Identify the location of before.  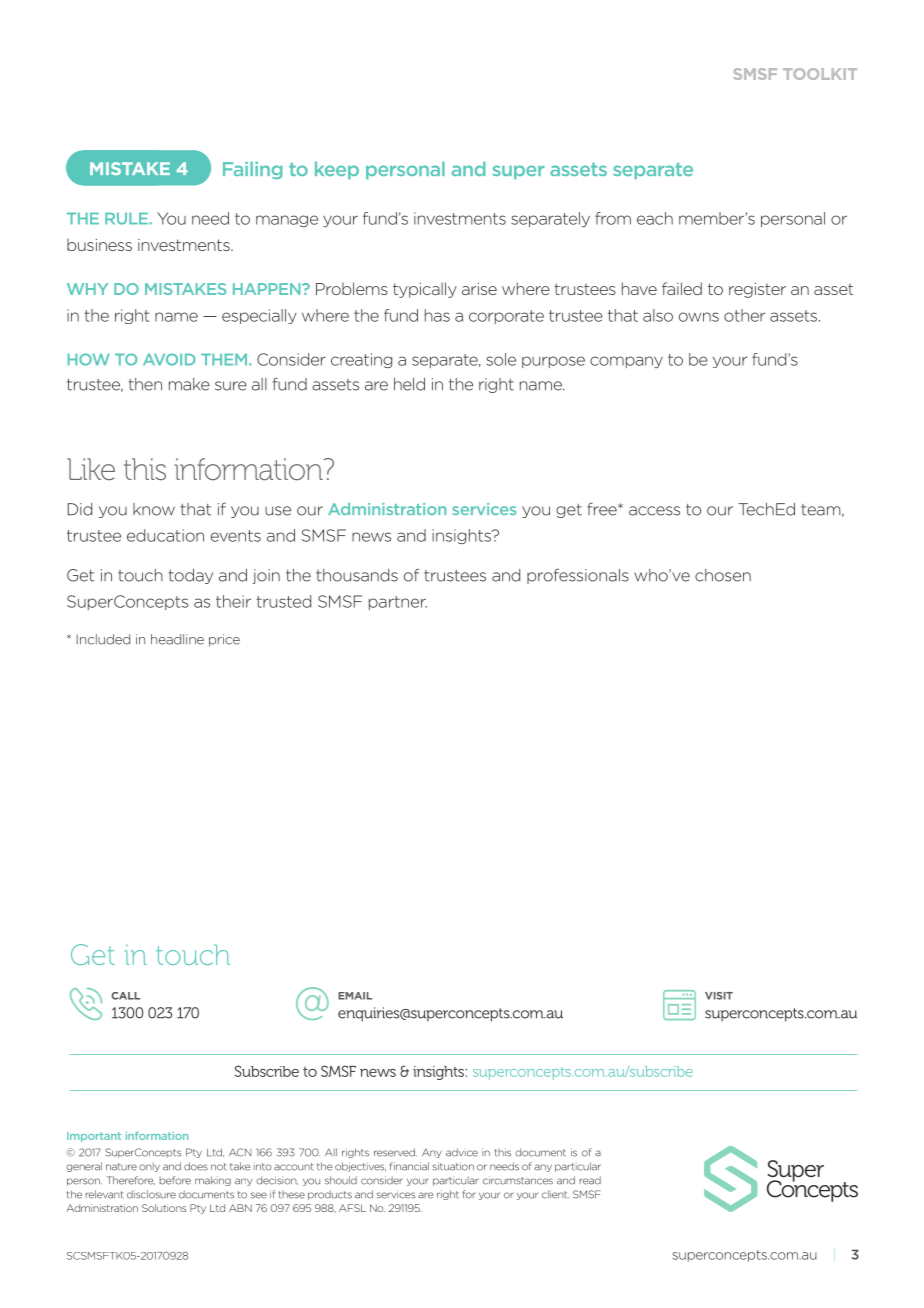
(175, 1180).
